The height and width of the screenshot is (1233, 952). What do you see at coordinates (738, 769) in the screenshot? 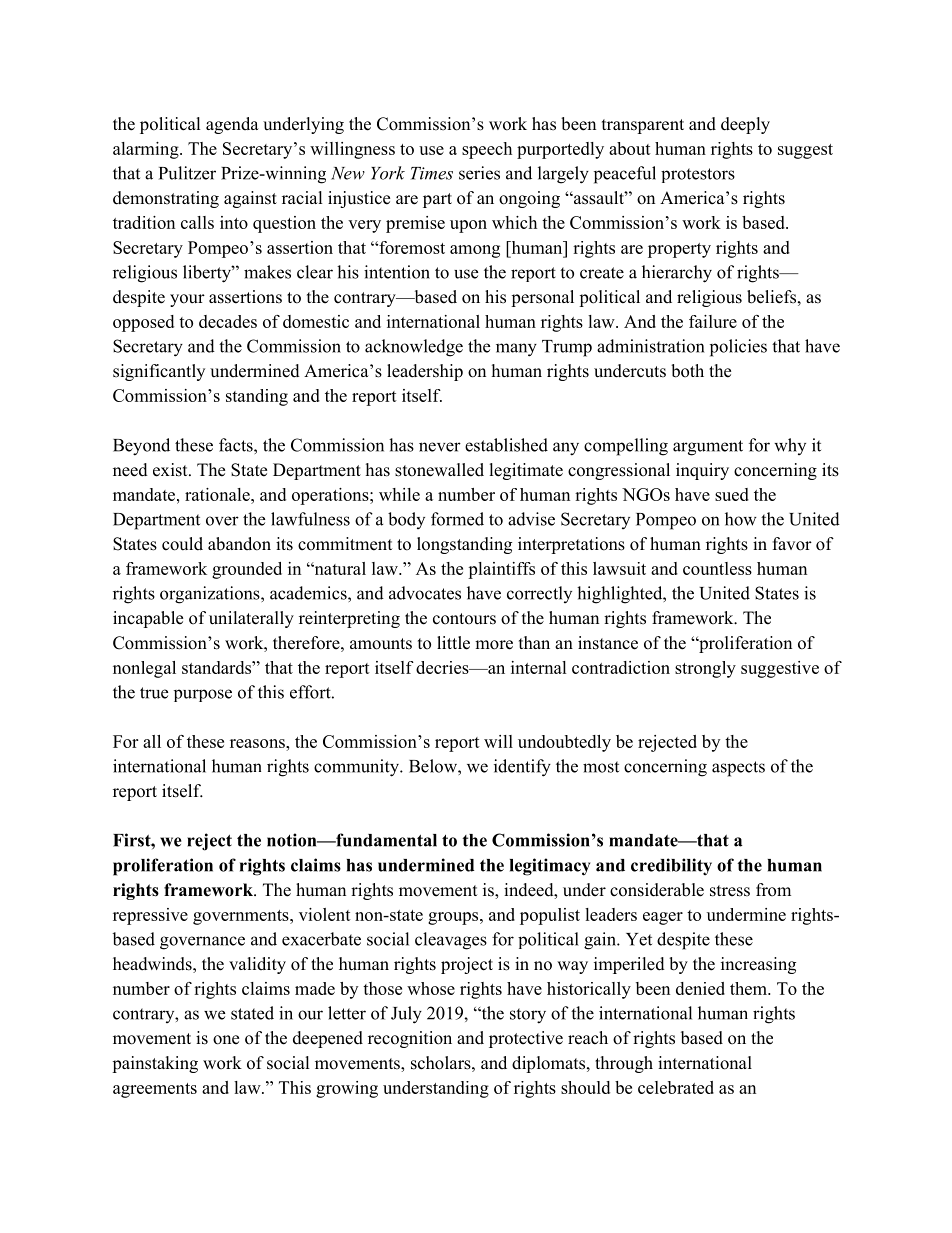
I see `aspects` at bounding box center [738, 769].
